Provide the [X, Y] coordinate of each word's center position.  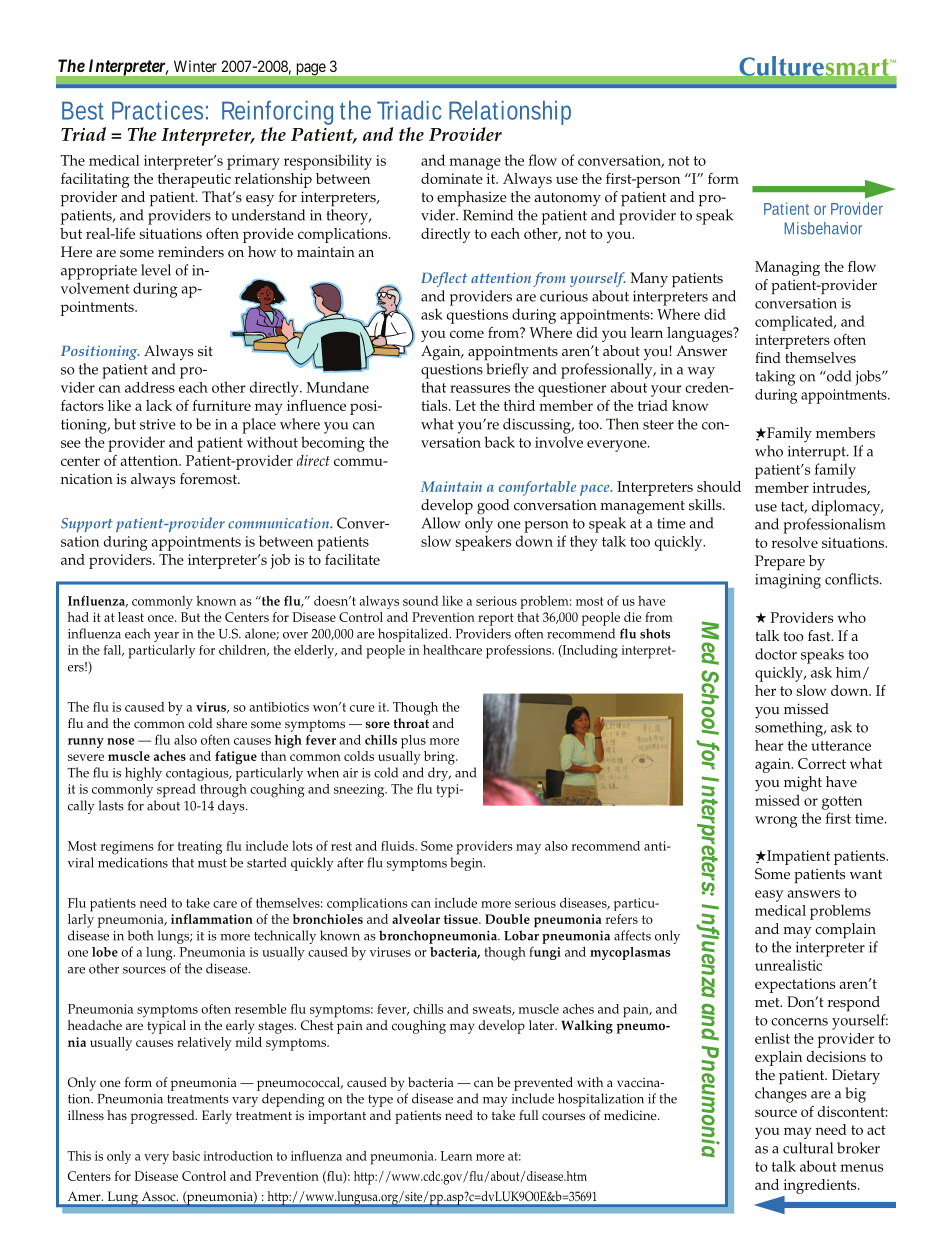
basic [186, 1156]
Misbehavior [823, 228]
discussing [538, 426]
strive [158, 424]
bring [440, 758]
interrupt [818, 453]
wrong [776, 822]
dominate [452, 178]
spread [176, 791]
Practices [160, 110]
